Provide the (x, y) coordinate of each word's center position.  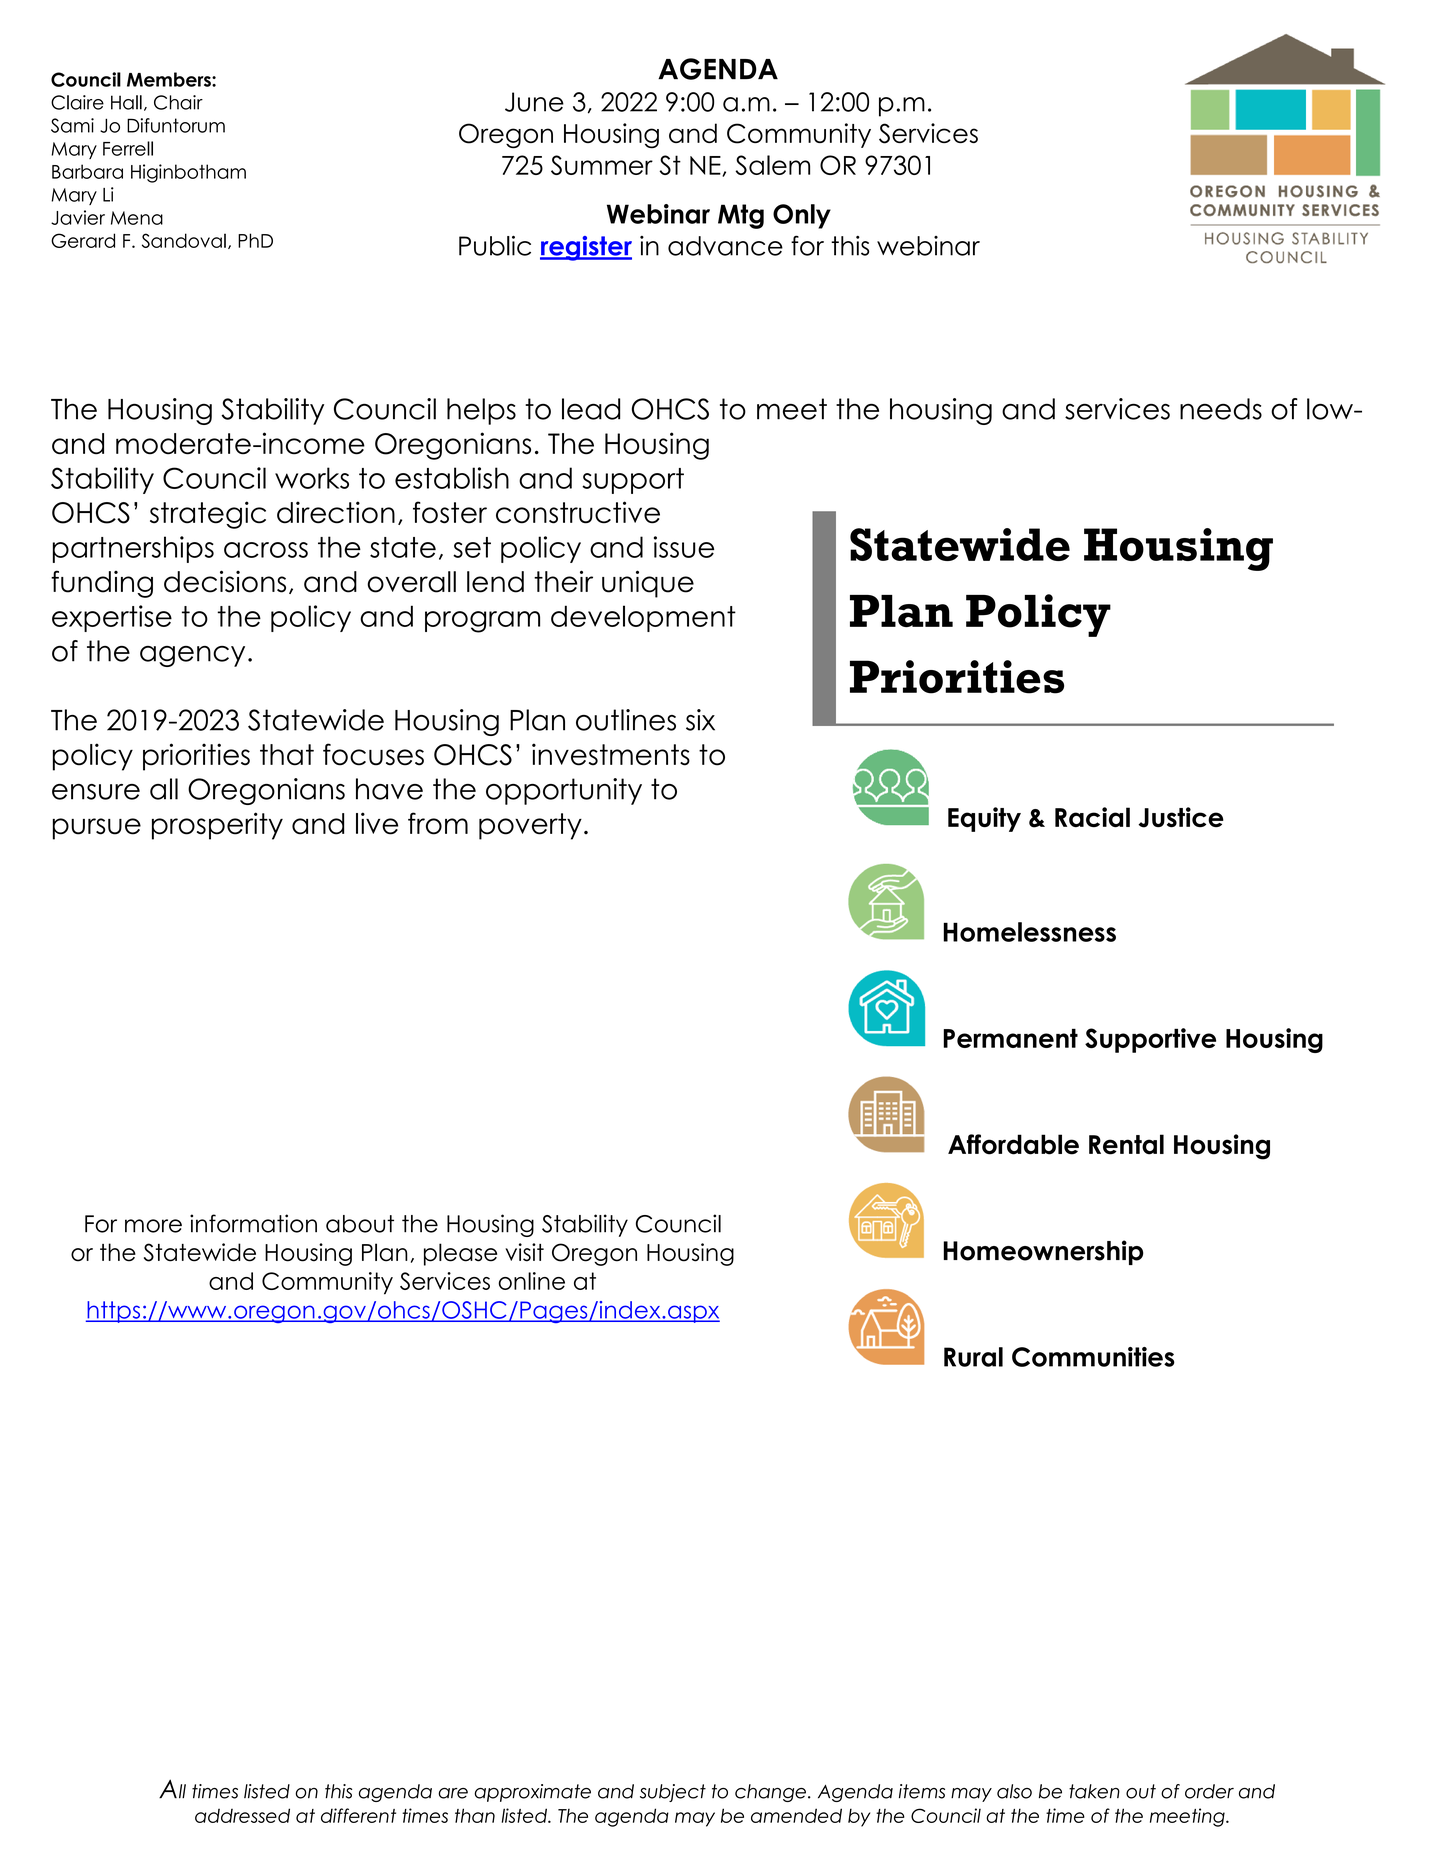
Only (802, 216)
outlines (626, 720)
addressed (242, 1815)
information (253, 1223)
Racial (1092, 817)
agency (192, 656)
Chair (178, 102)
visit (524, 1252)
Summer (602, 165)
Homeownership (1043, 1252)
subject (673, 1793)
